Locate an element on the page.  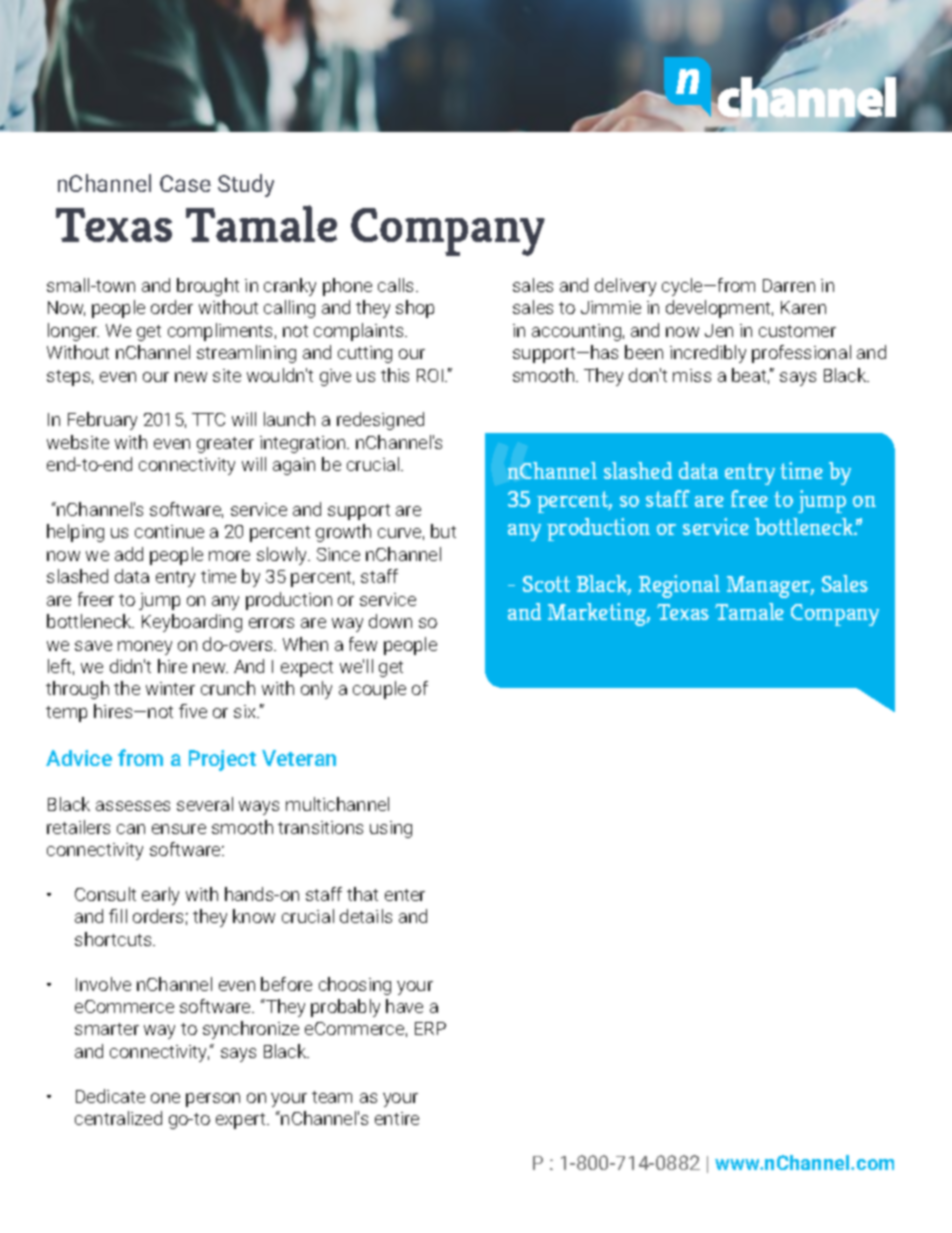
Case is located at coordinates (185, 183).
